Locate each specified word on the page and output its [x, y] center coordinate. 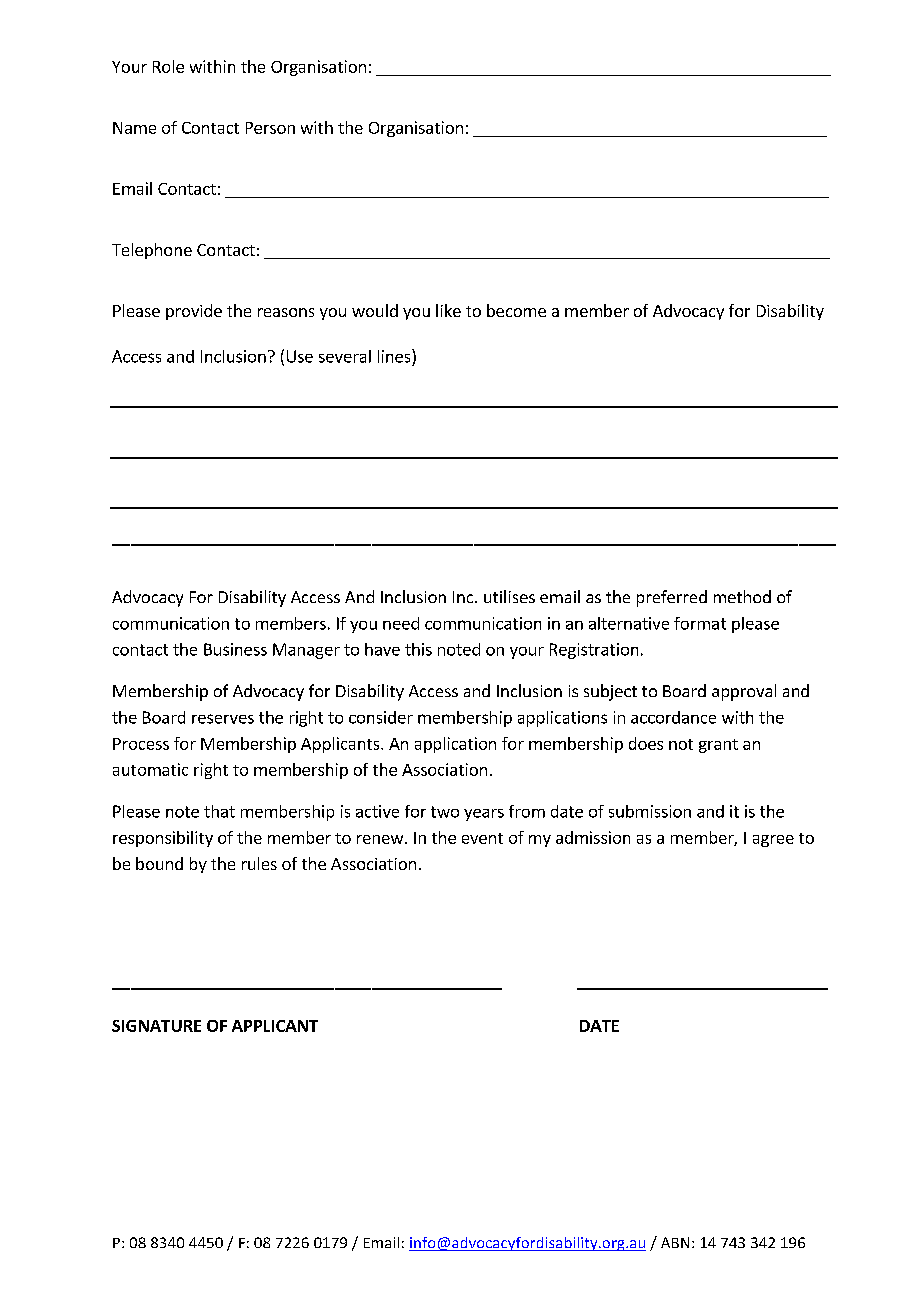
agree [773, 841]
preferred [672, 598]
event [482, 838]
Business [235, 649]
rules [259, 863]
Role [168, 66]
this [418, 649]
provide [194, 312]
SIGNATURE [156, 1026]
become [516, 310]
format [700, 623]
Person [270, 128]
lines [395, 356]
